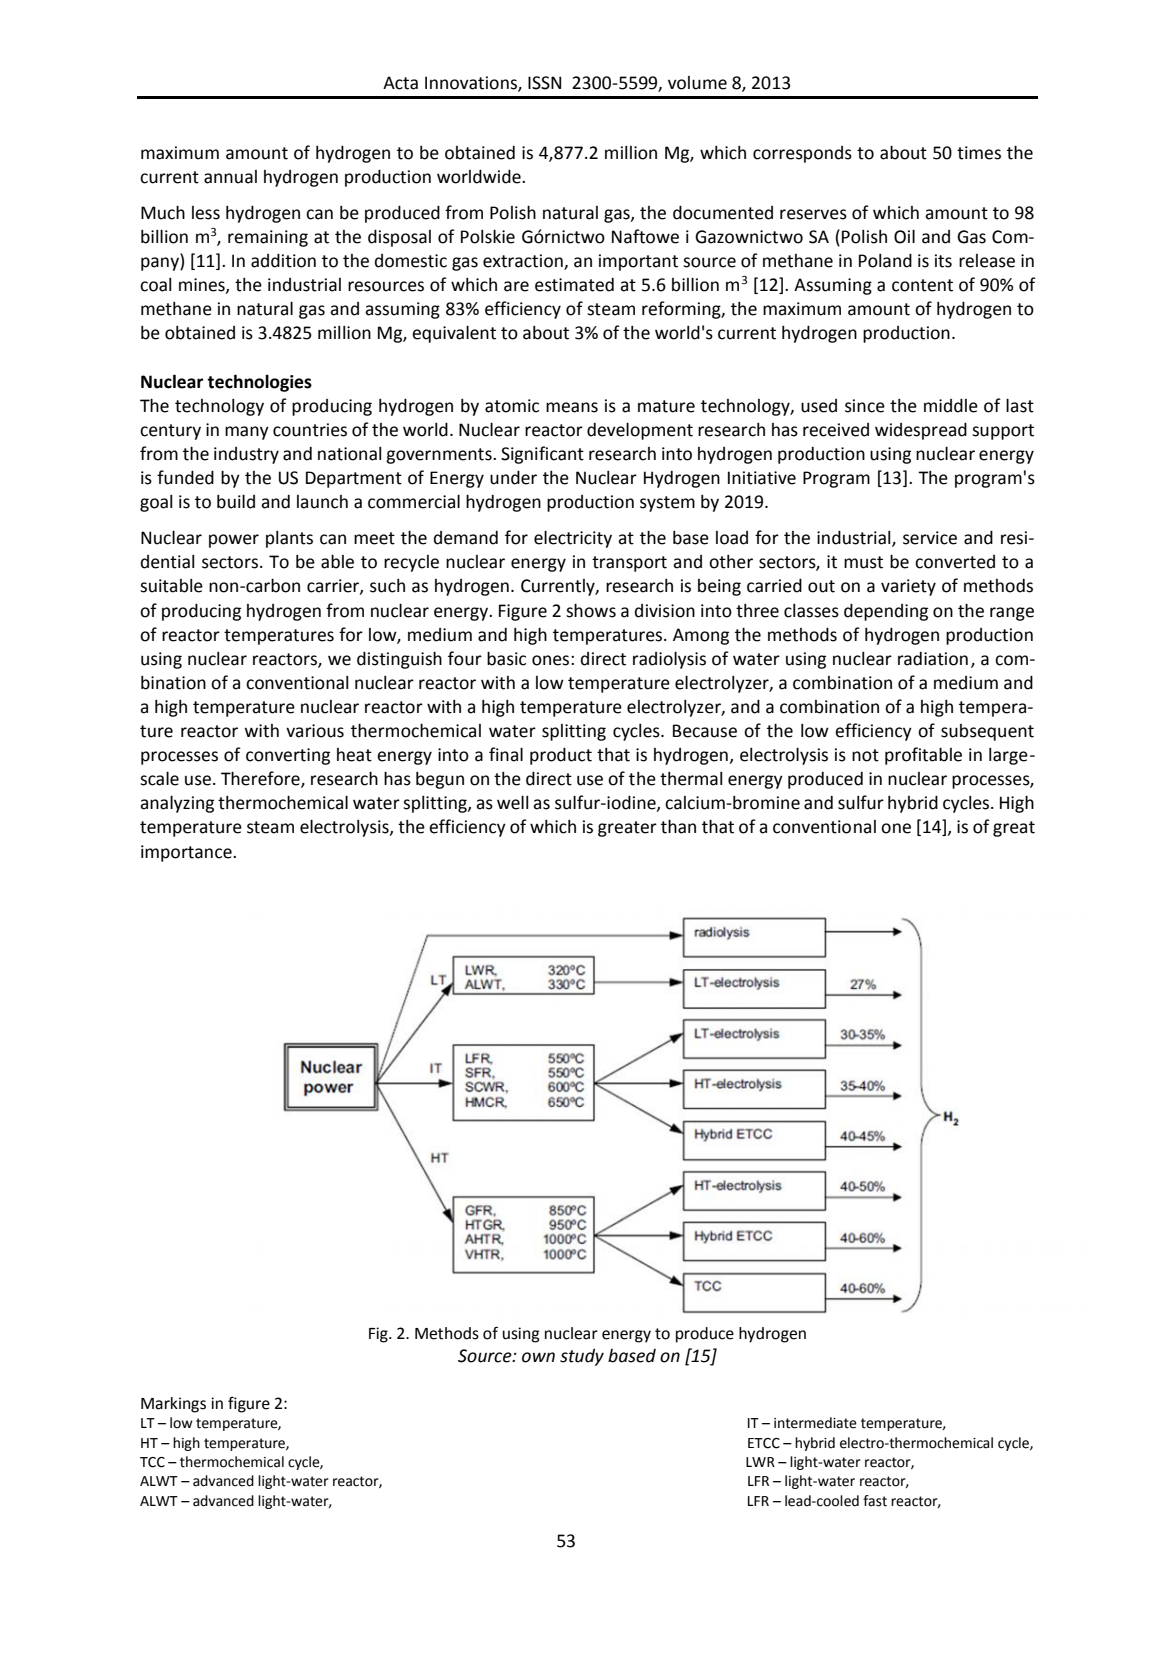  What do you see at coordinates (544, 83) in the document?
I see `ISSN` at bounding box center [544, 83].
